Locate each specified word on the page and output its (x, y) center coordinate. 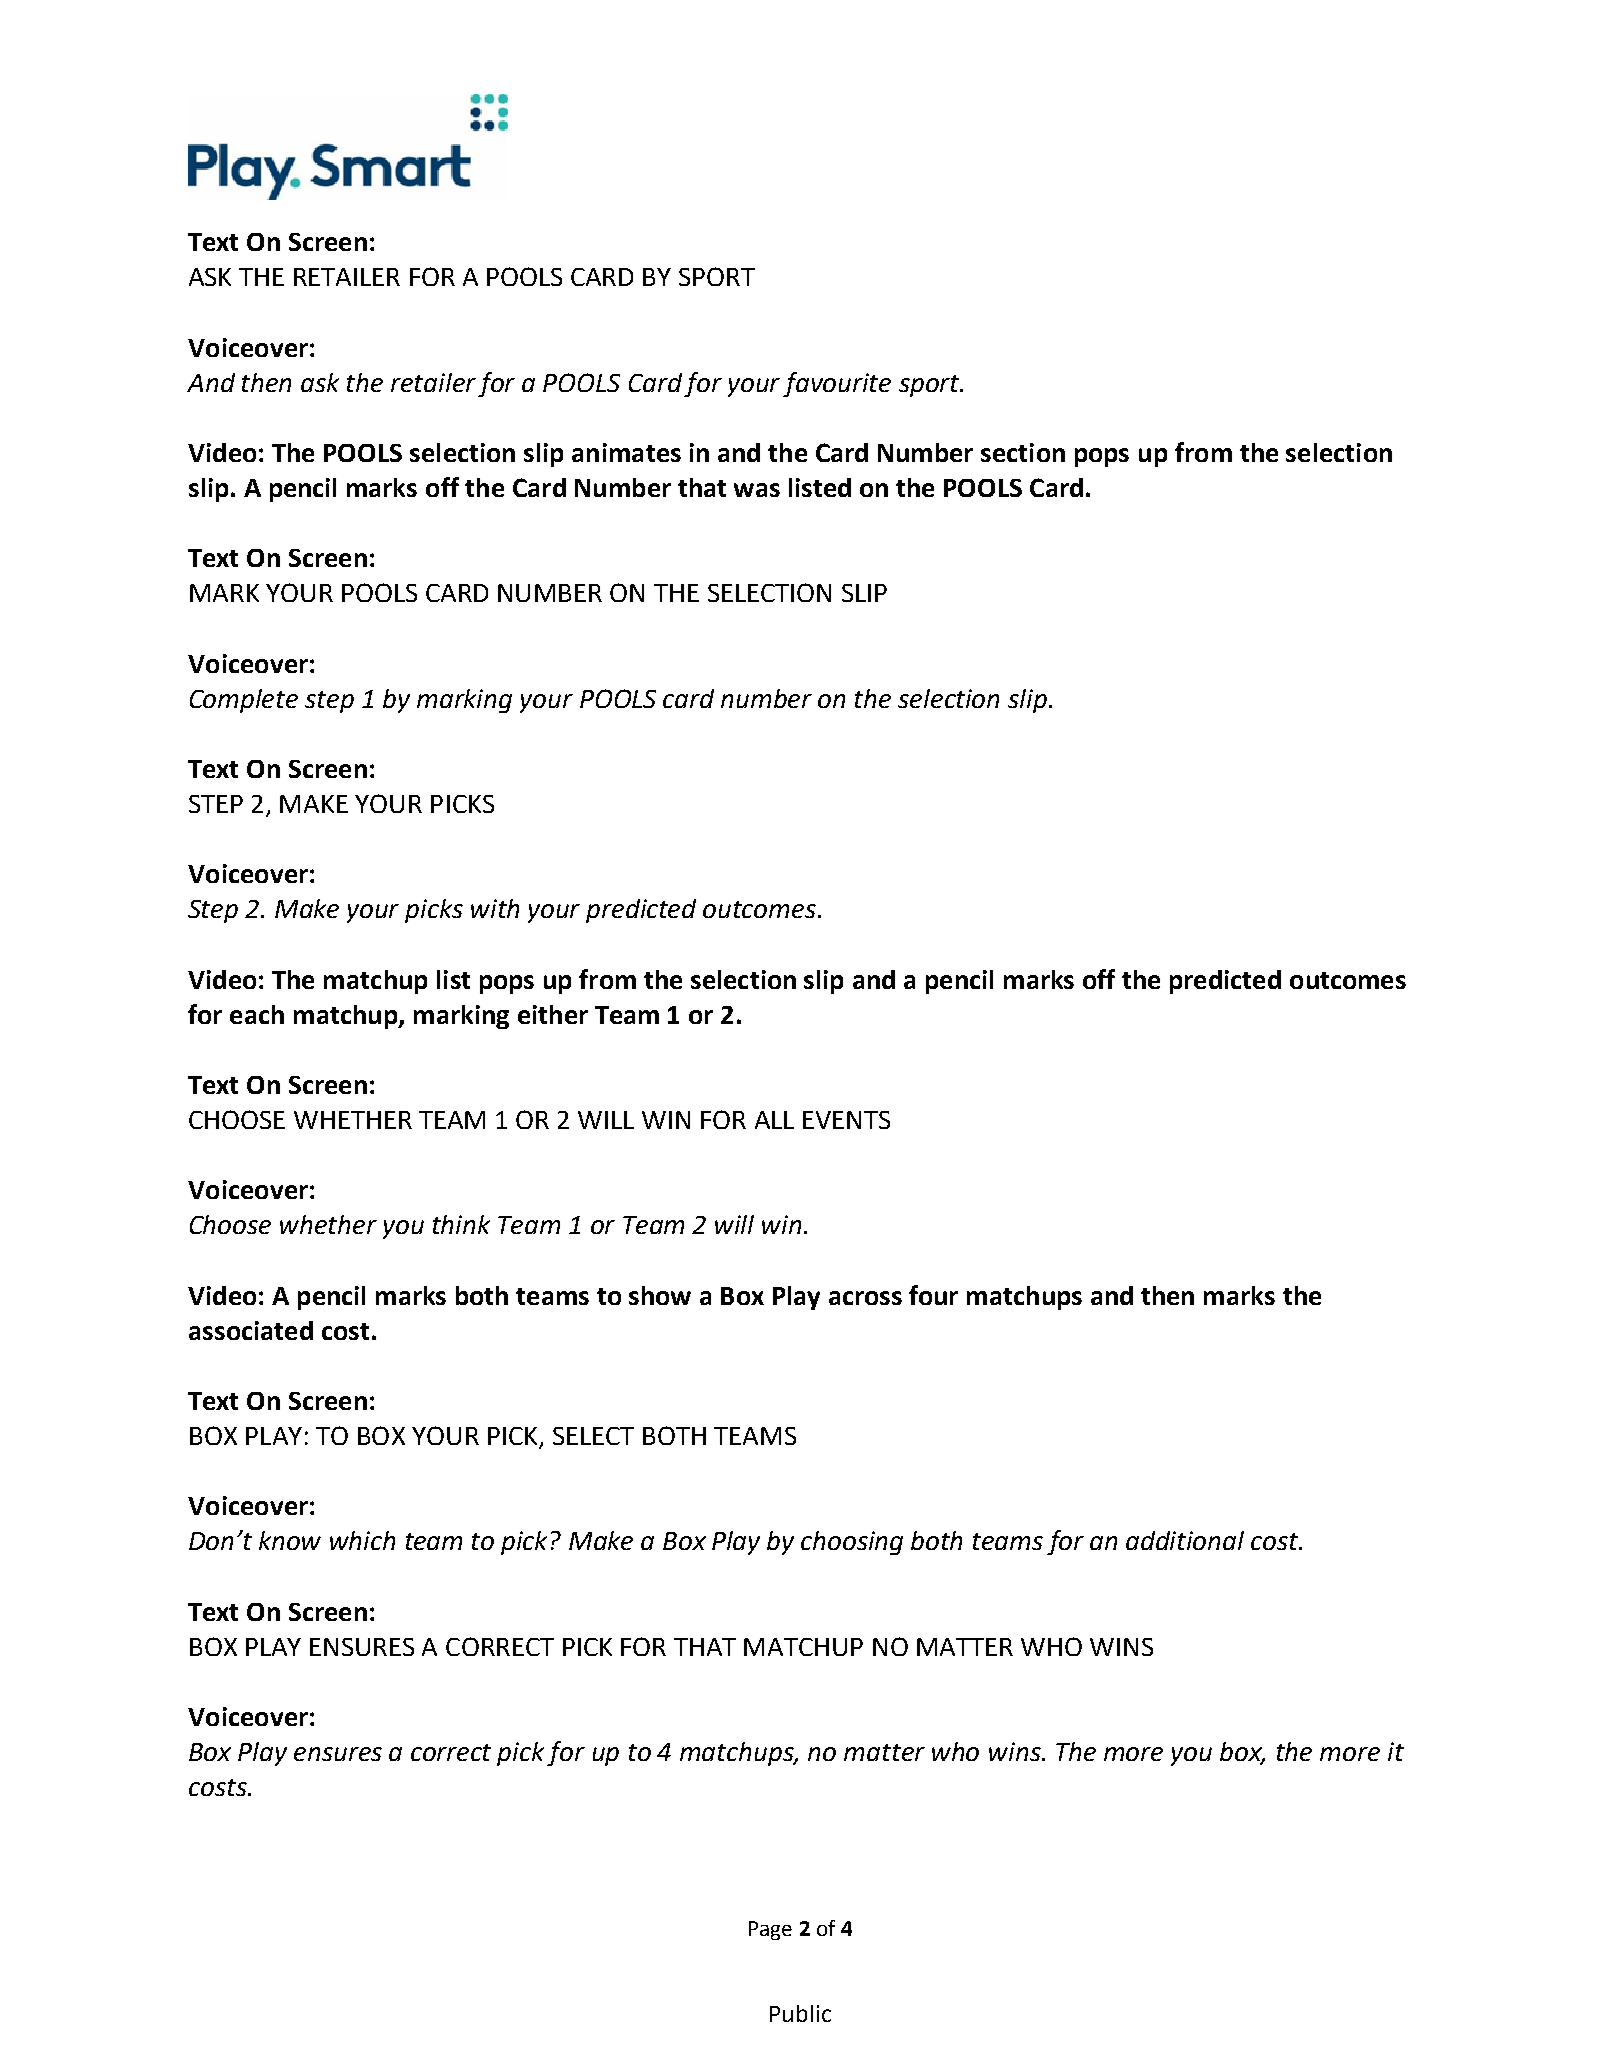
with (495, 908)
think (461, 1224)
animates (626, 452)
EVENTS (846, 1120)
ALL (774, 1120)
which (362, 1540)
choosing (852, 1543)
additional (1185, 1540)
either (553, 1014)
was (757, 490)
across (865, 1298)
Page (770, 1930)
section (1023, 452)
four (933, 1295)
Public (800, 2013)
